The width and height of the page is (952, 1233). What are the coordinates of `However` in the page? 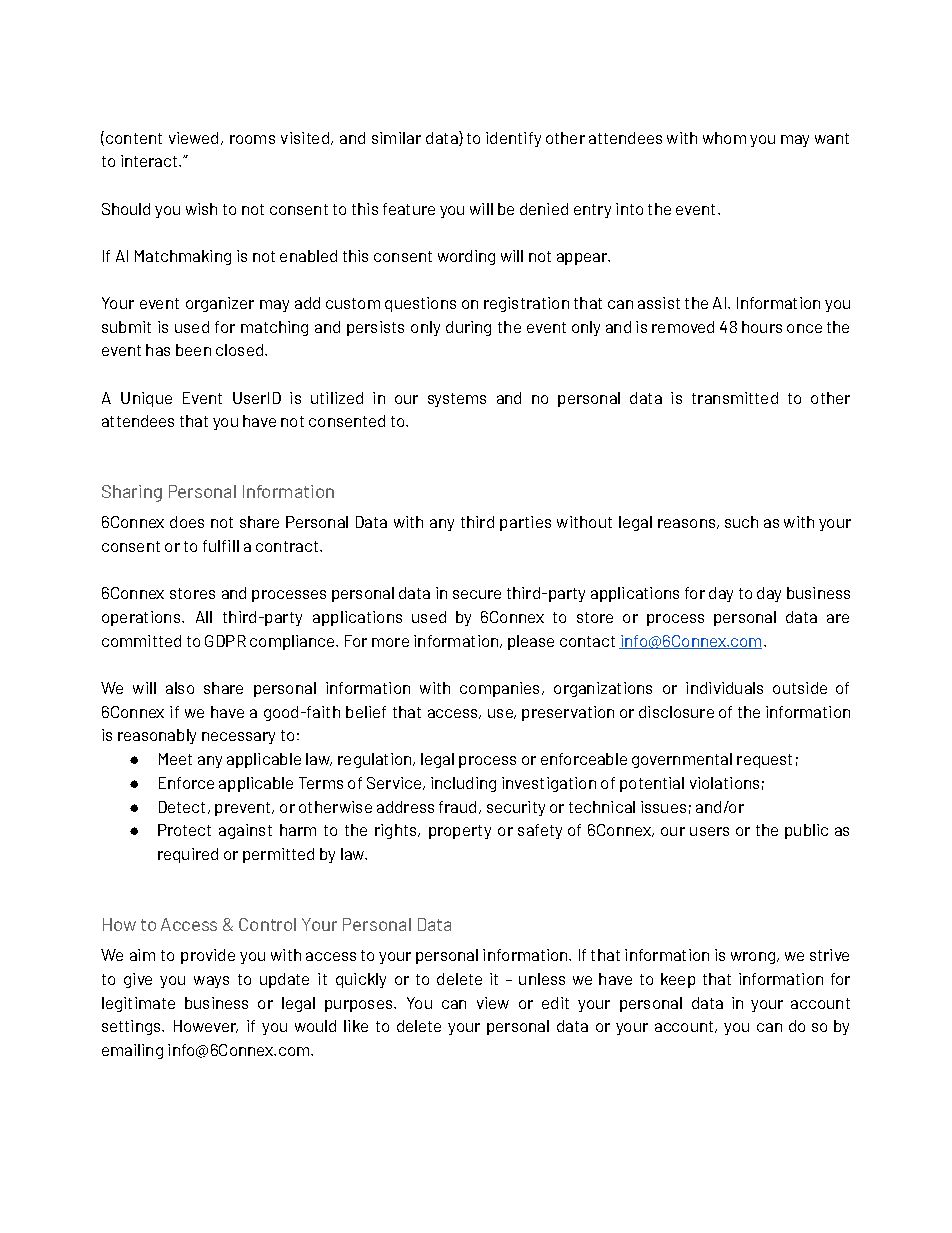 It's located at (206, 1026).
